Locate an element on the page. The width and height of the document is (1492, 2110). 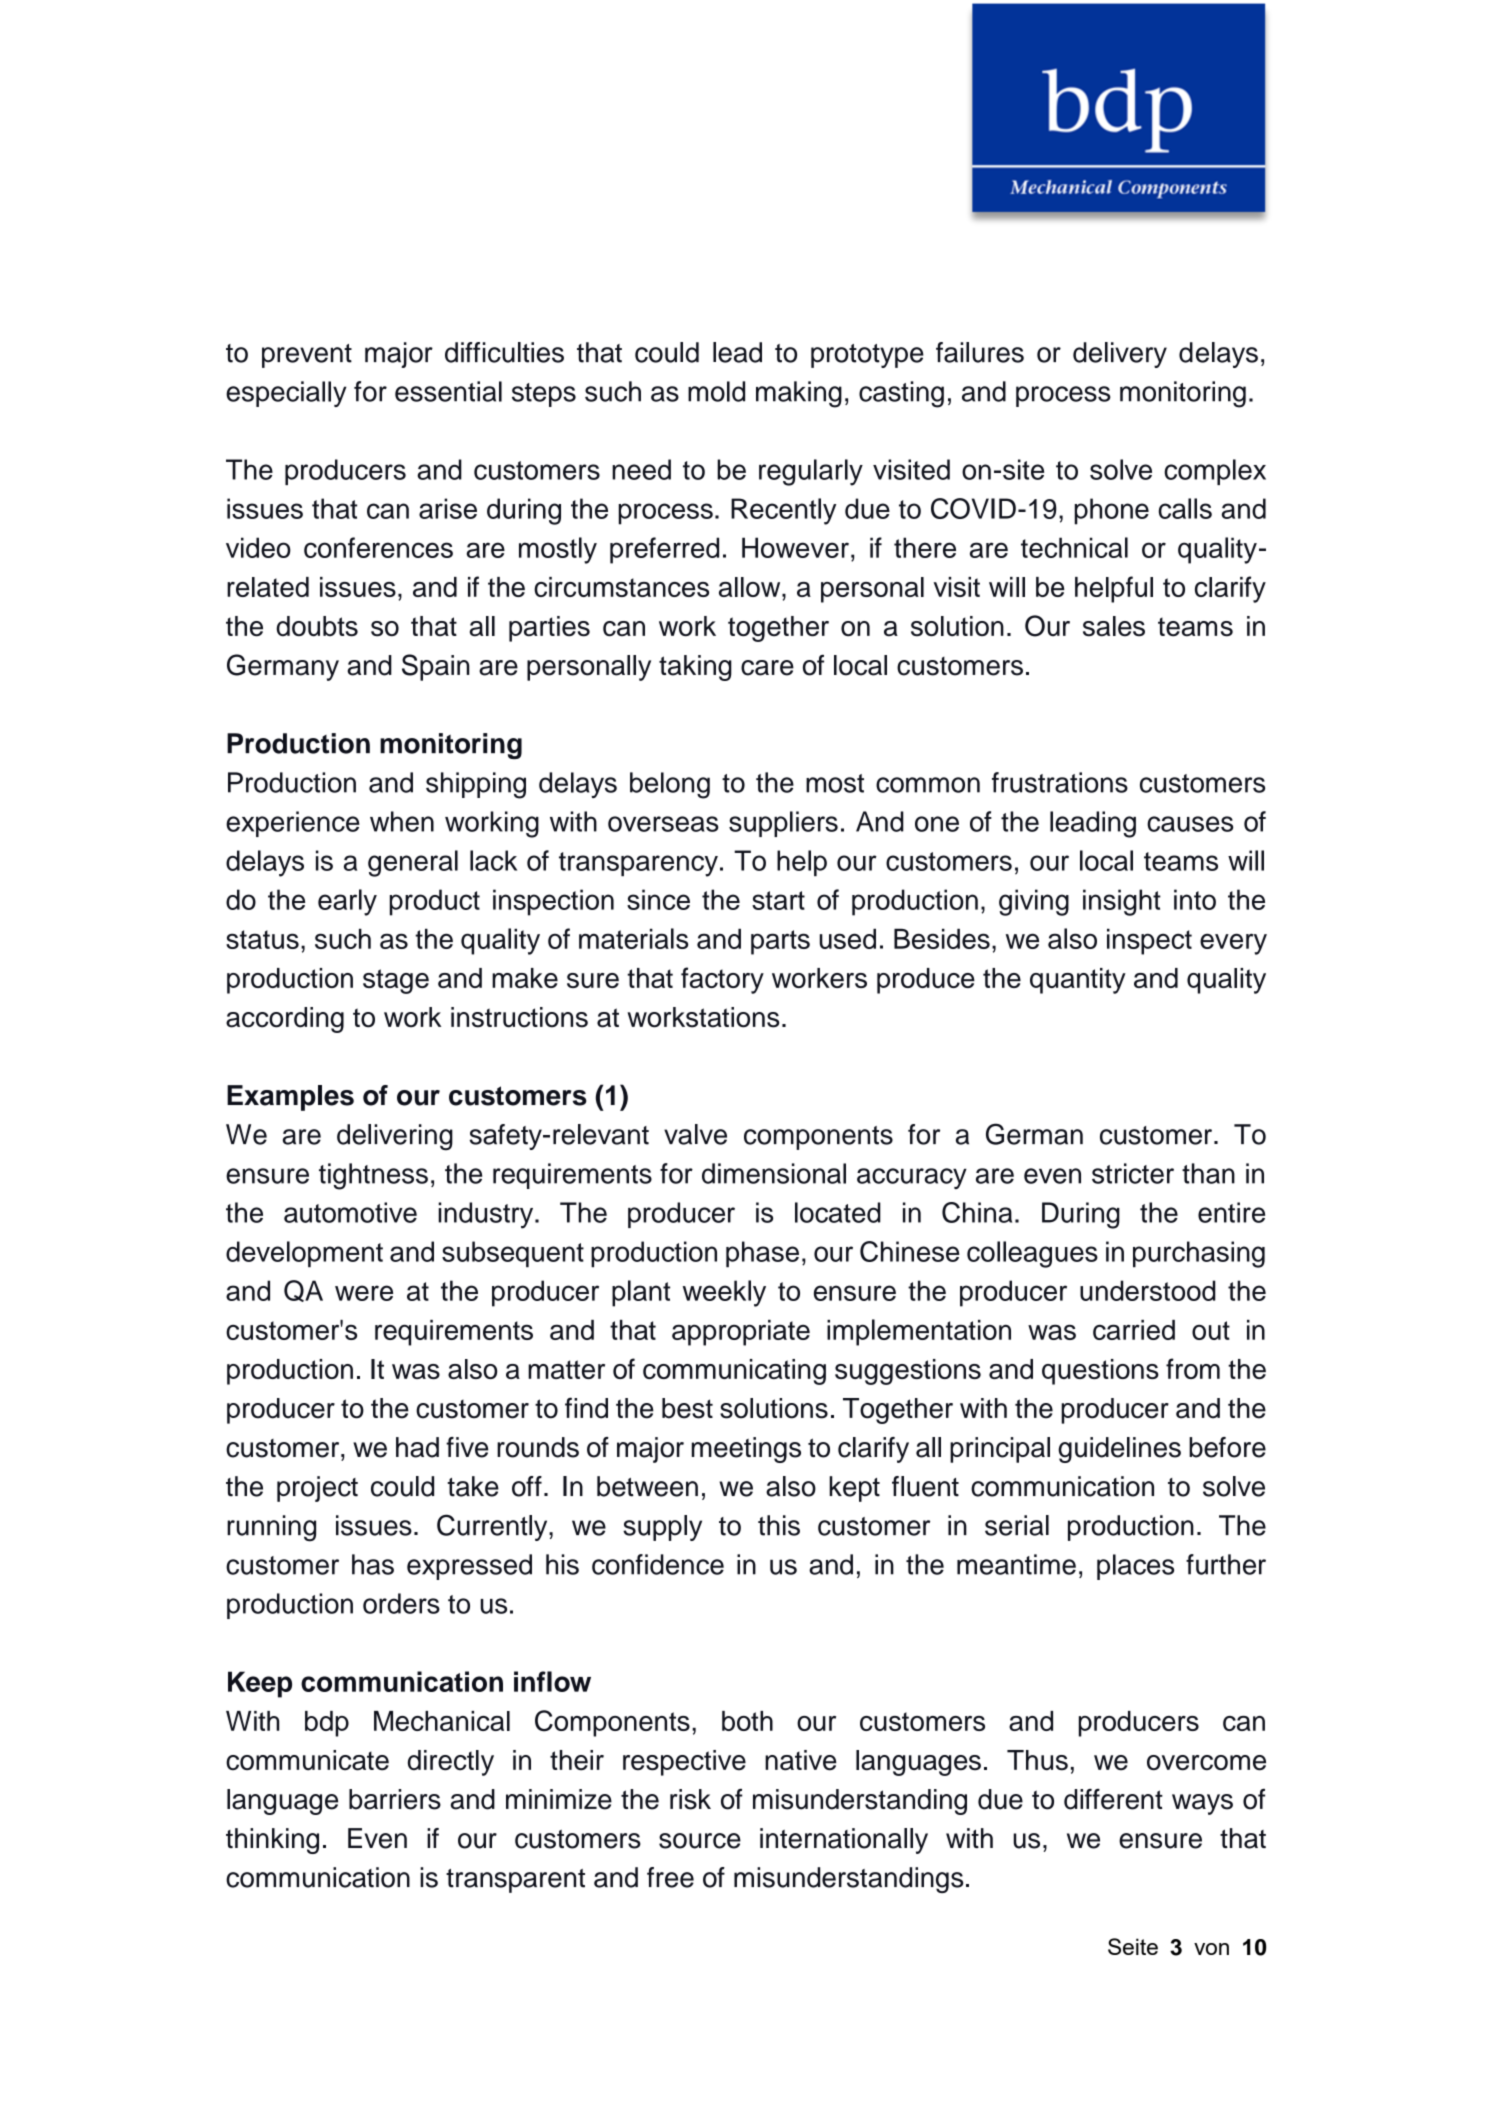
essential is located at coordinates (448, 391).
